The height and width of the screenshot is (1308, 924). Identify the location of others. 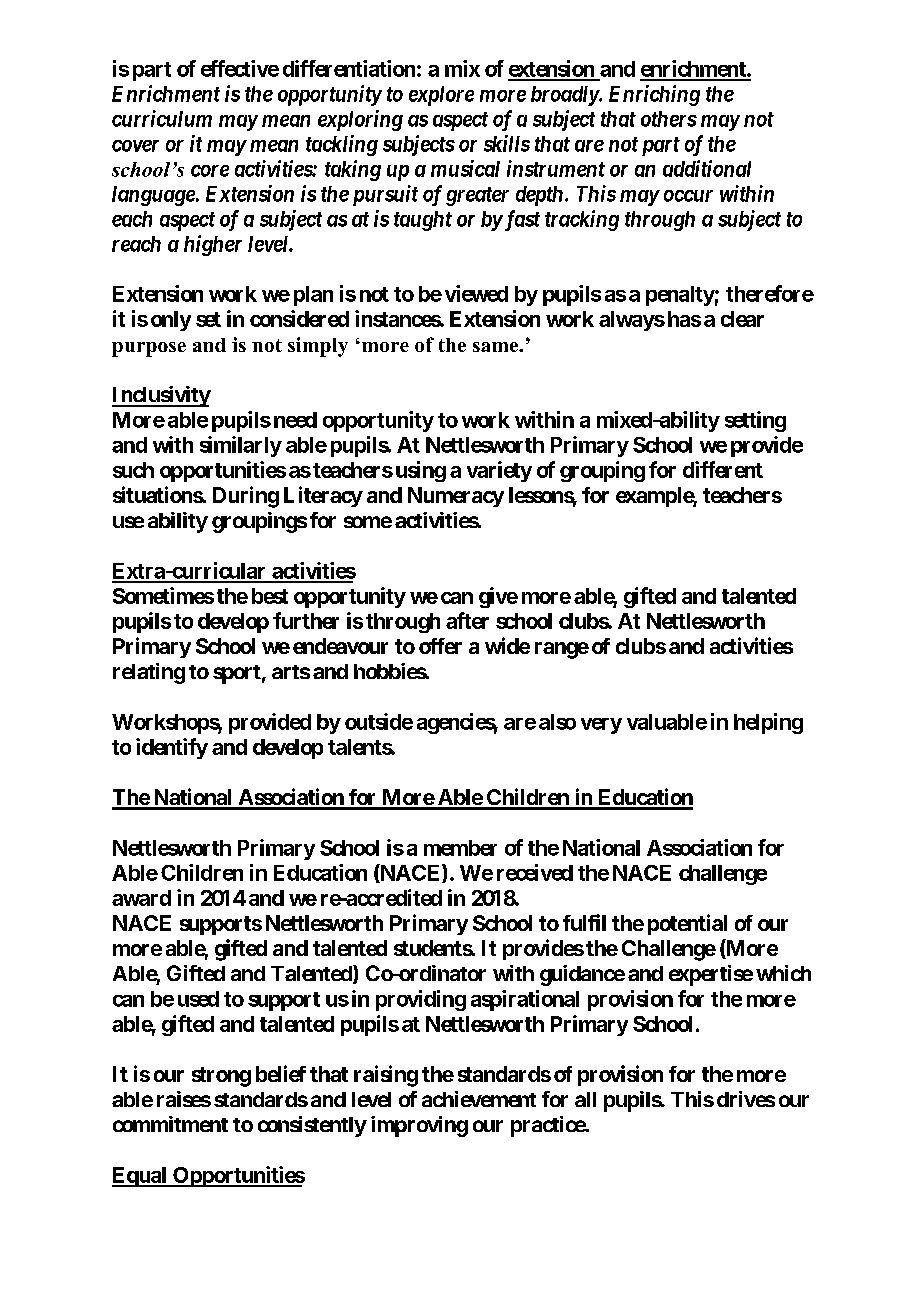
(669, 119).
